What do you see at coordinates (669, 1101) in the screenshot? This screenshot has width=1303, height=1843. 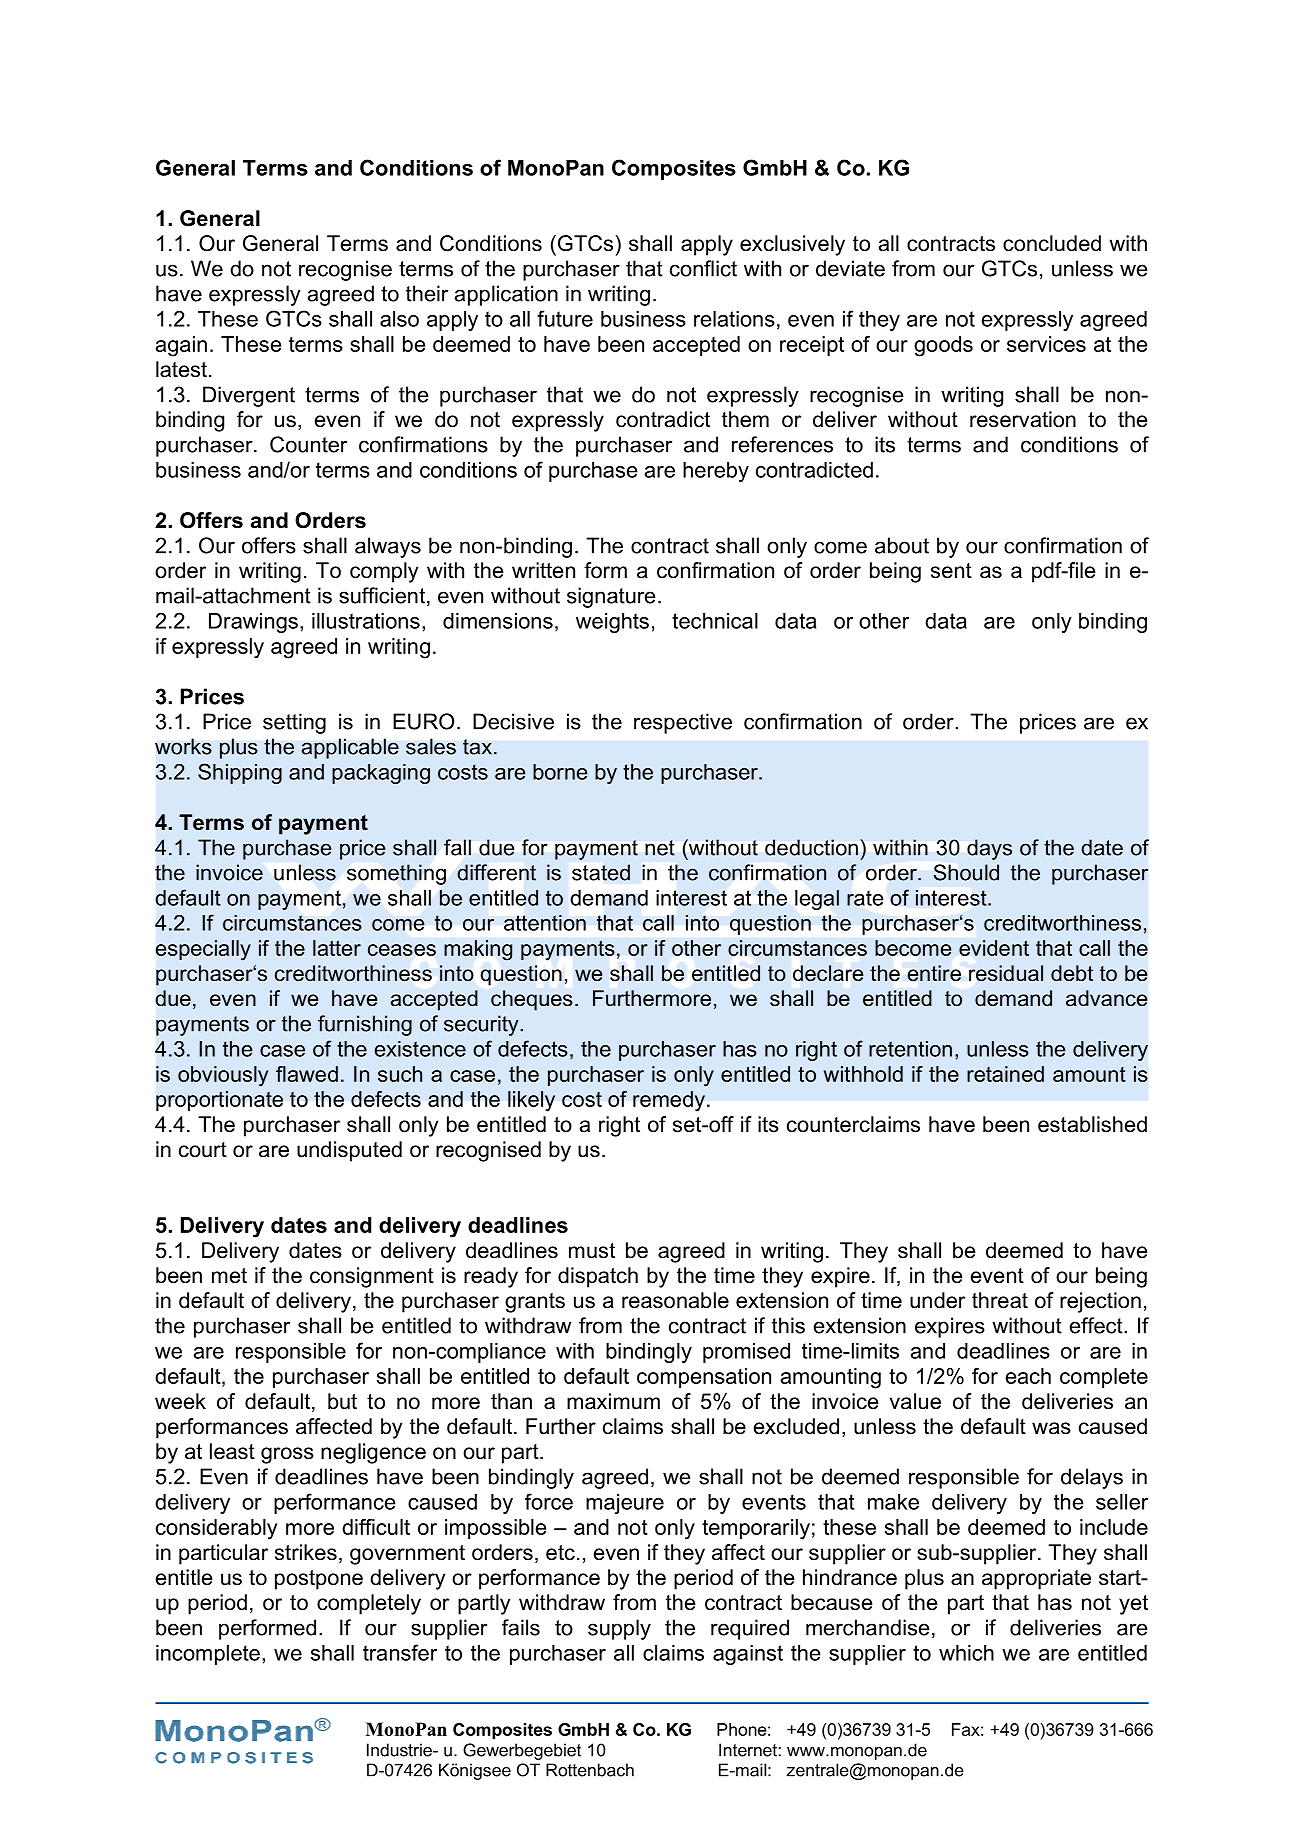 I see `remedy` at bounding box center [669, 1101].
